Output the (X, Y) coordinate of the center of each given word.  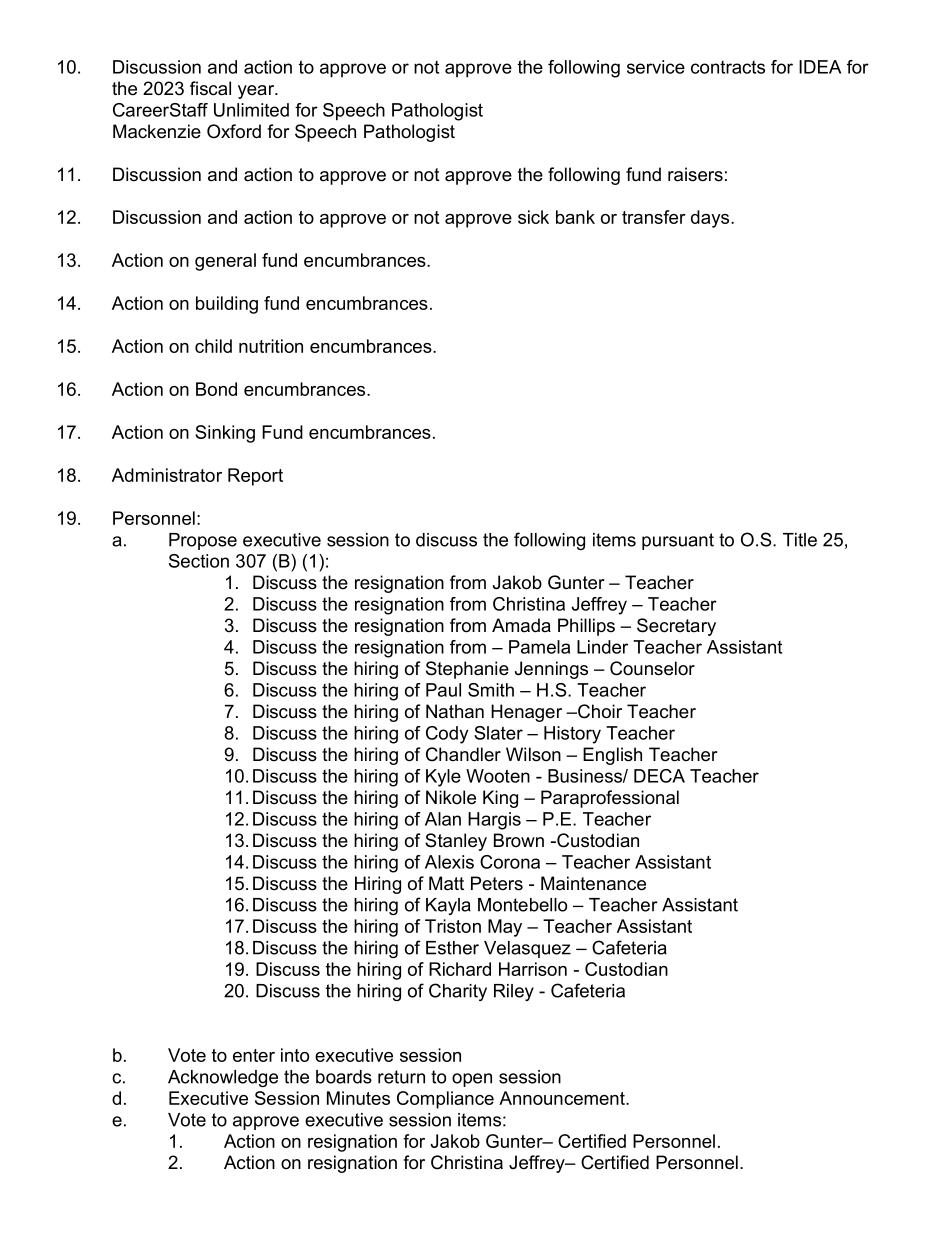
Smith (491, 690)
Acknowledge (223, 1078)
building (227, 305)
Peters (497, 883)
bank (575, 217)
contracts (728, 67)
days (711, 219)
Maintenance (593, 883)
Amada (521, 625)
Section (199, 561)
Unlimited (251, 110)
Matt (446, 883)
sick (533, 217)
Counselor (652, 668)
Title (800, 540)
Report (255, 477)
